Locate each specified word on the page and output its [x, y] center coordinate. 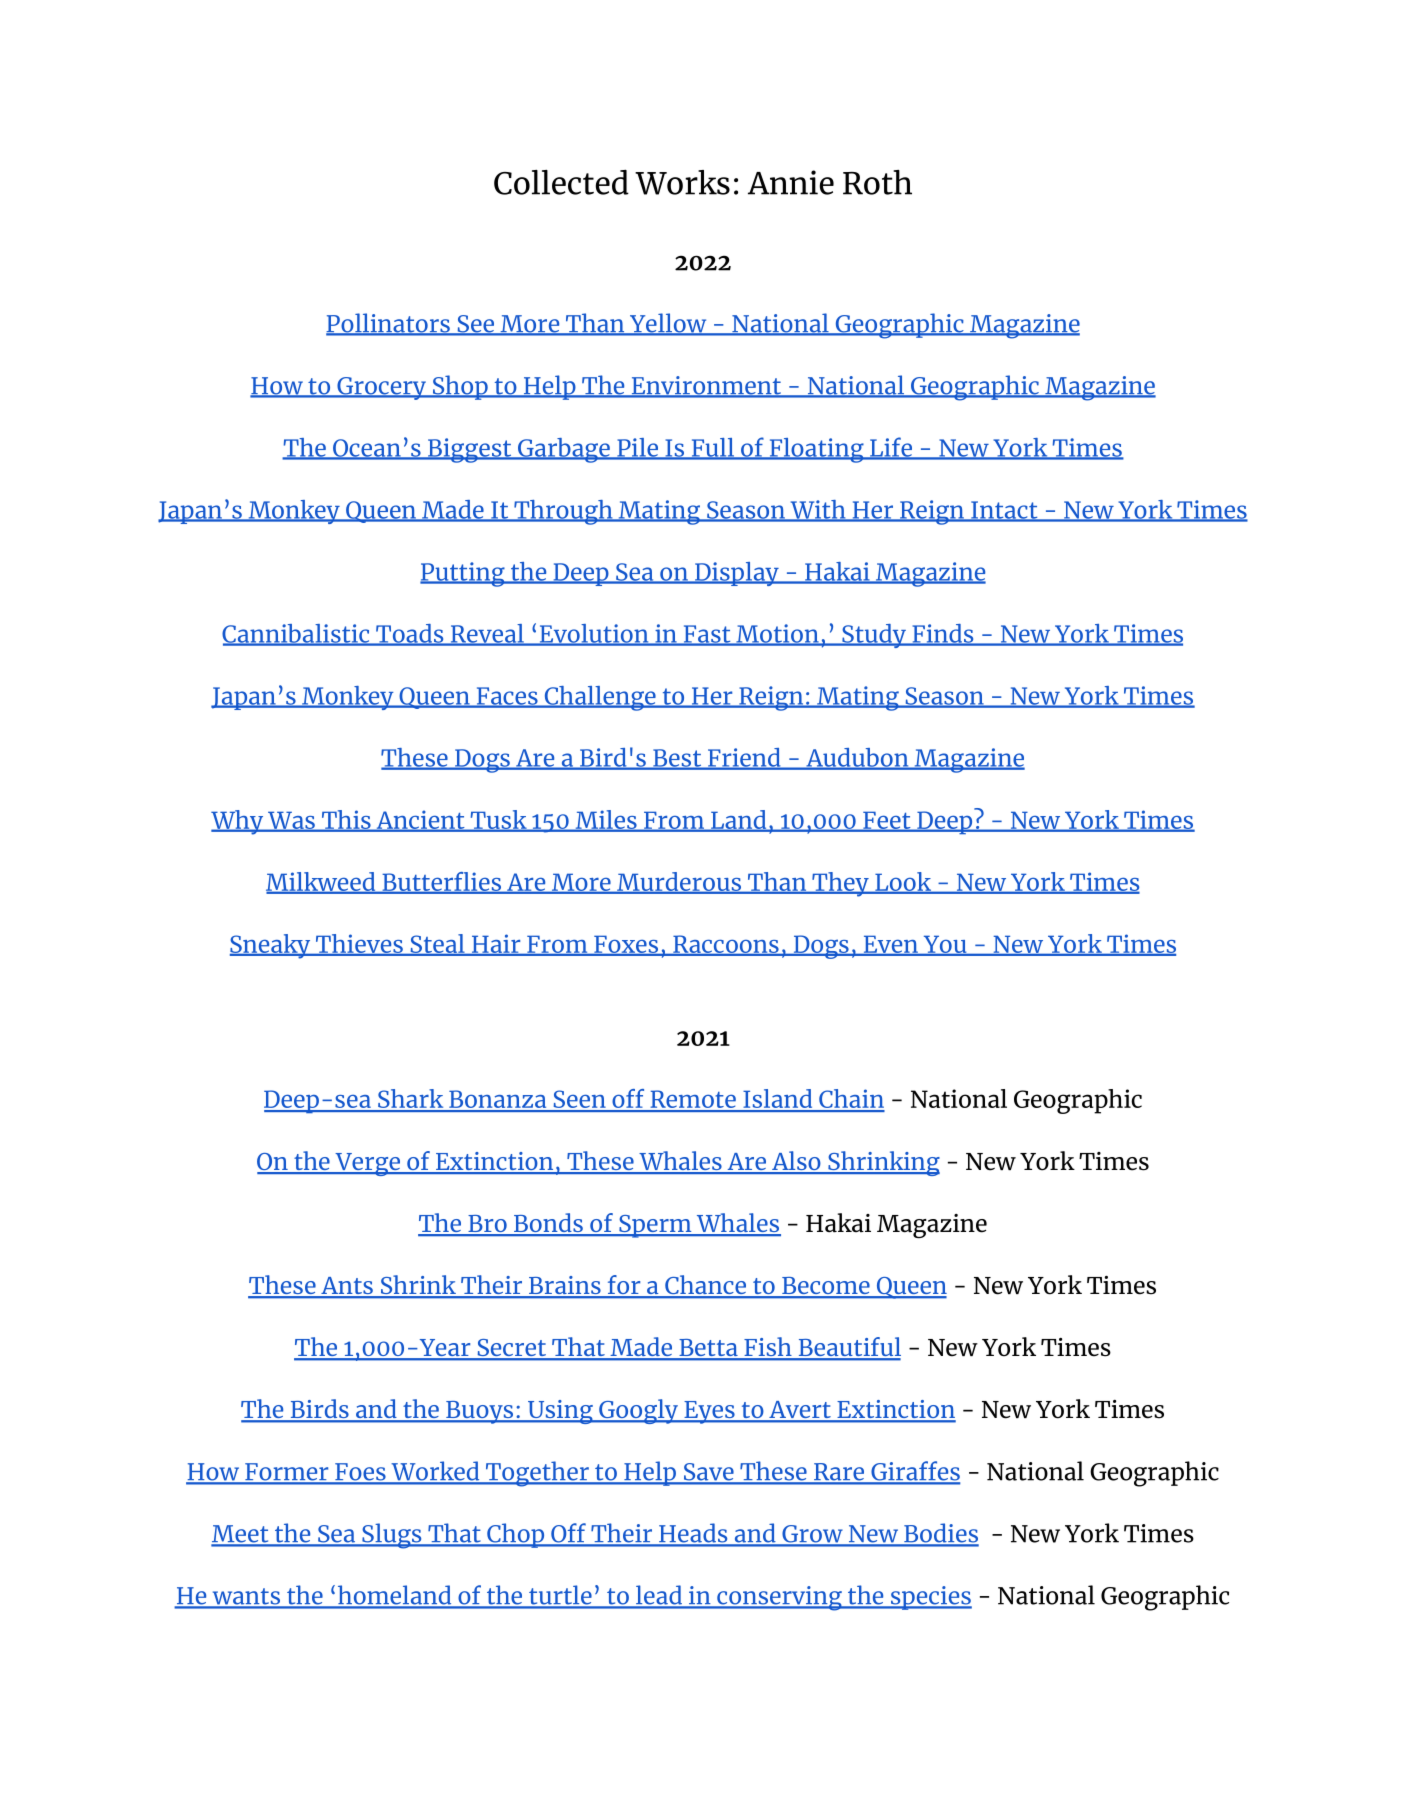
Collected [561, 182]
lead [659, 1596]
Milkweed [322, 882]
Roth [877, 182]
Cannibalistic [297, 634]
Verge [367, 1164]
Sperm [655, 1226]
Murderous [679, 882]
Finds [943, 634]
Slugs [392, 1536]
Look [903, 882]
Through [563, 512]
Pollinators [389, 324]
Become [826, 1287]
